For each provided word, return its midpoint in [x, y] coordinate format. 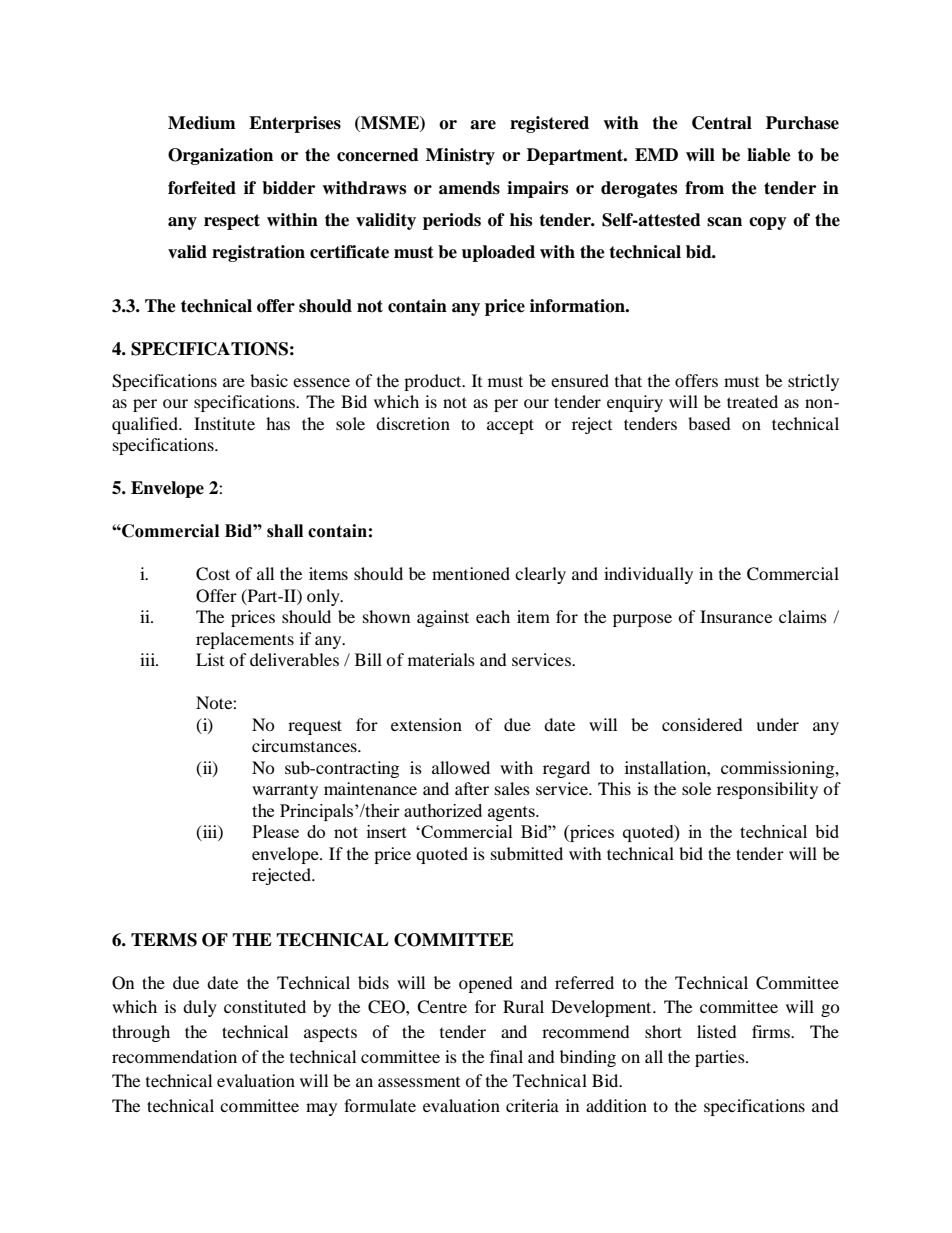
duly [200, 1008]
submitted [527, 853]
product [434, 382]
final [506, 1056]
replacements [245, 640]
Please [275, 831]
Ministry [460, 156]
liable [769, 155]
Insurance [736, 616]
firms [772, 1031]
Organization [220, 156]
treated [752, 401]
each [493, 616]
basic [269, 380]
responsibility [767, 790]
